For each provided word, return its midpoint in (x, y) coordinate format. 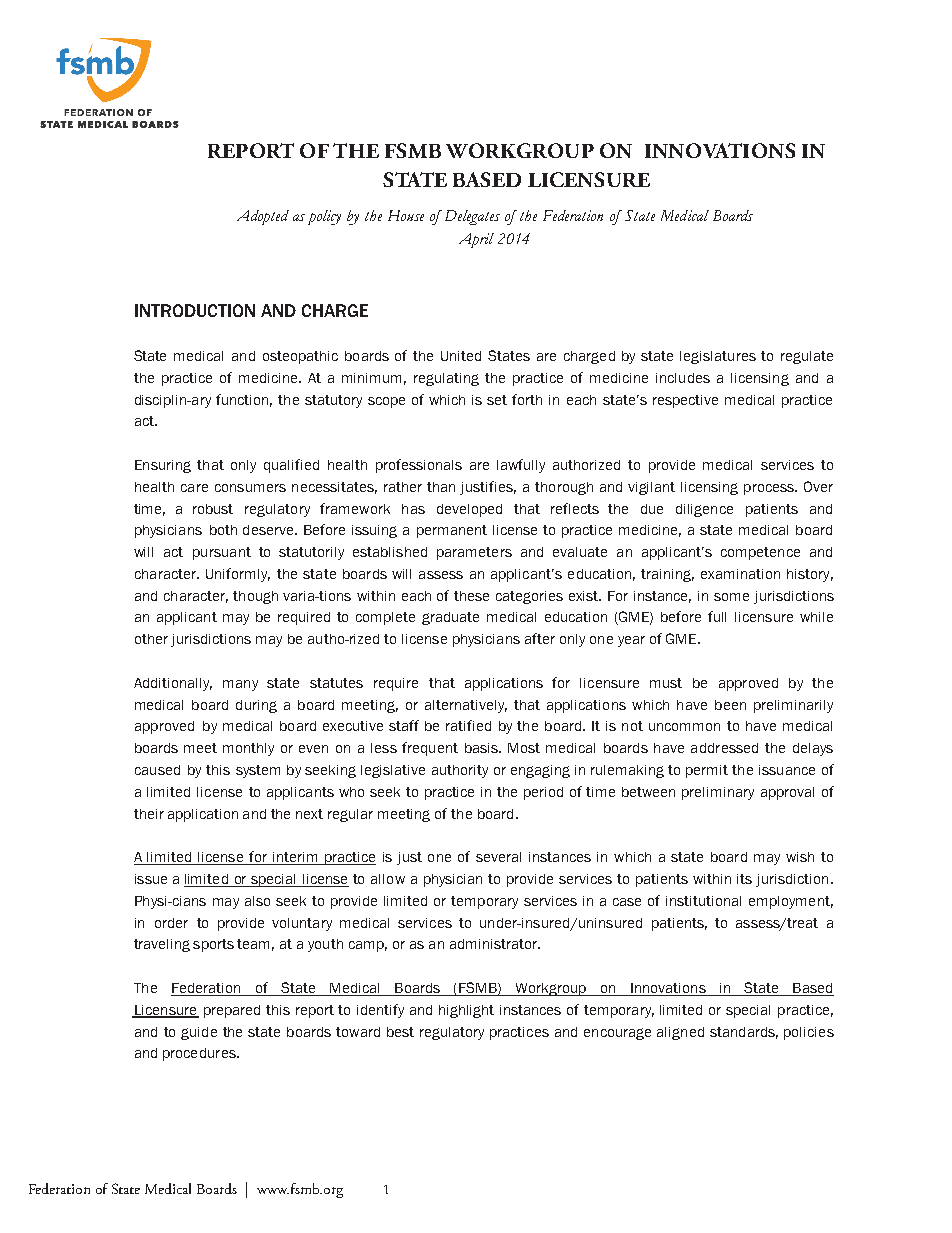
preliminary (718, 793)
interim (295, 858)
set (497, 400)
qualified (291, 466)
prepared (232, 1011)
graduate (450, 618)
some (731, 597)
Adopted (263, 217)
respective (685, 401)
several (498, 857)
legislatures (718, 357)
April (476, 240)
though (255, 597)
